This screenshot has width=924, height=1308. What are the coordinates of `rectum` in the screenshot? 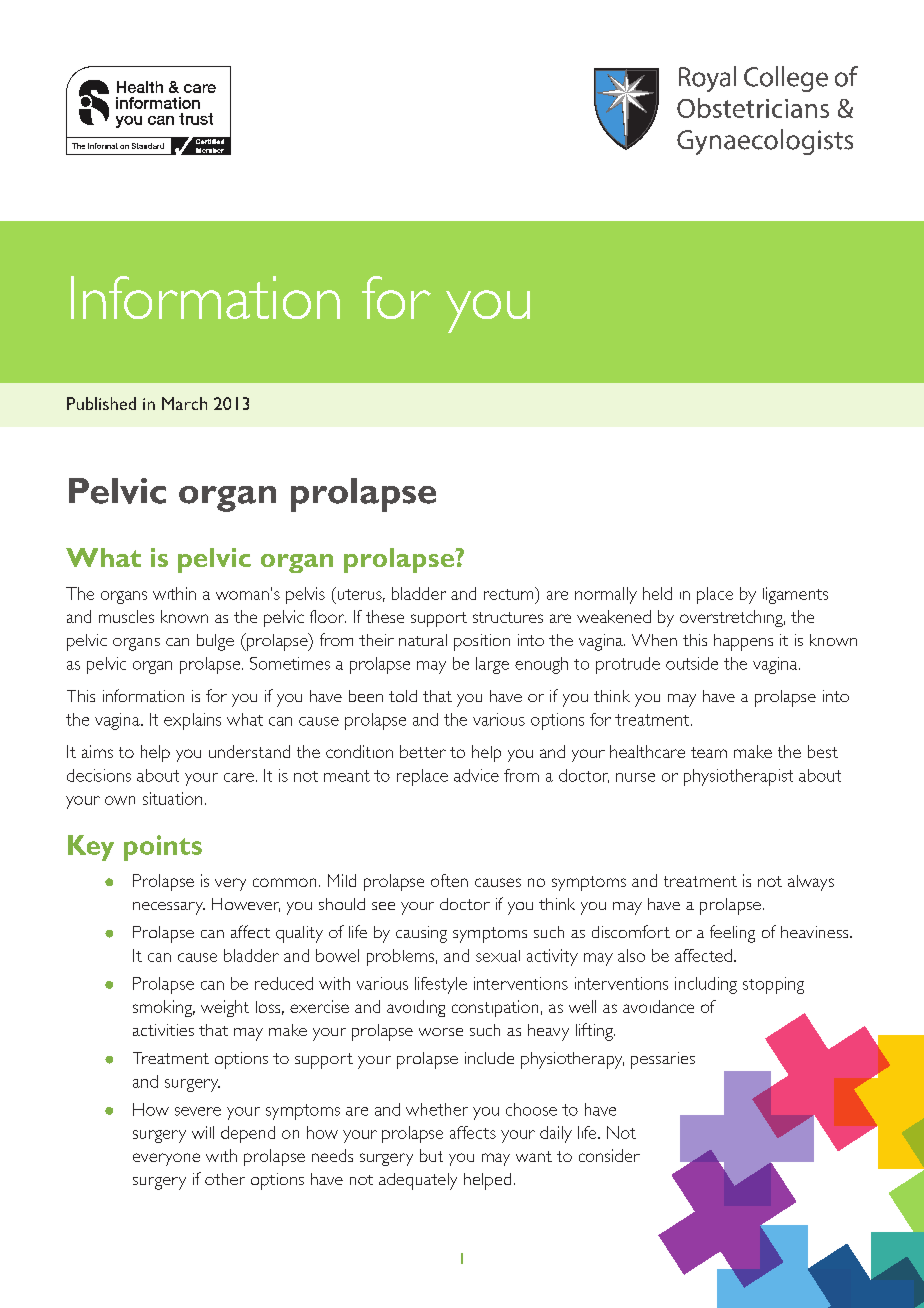 It's located at (510, 593).
